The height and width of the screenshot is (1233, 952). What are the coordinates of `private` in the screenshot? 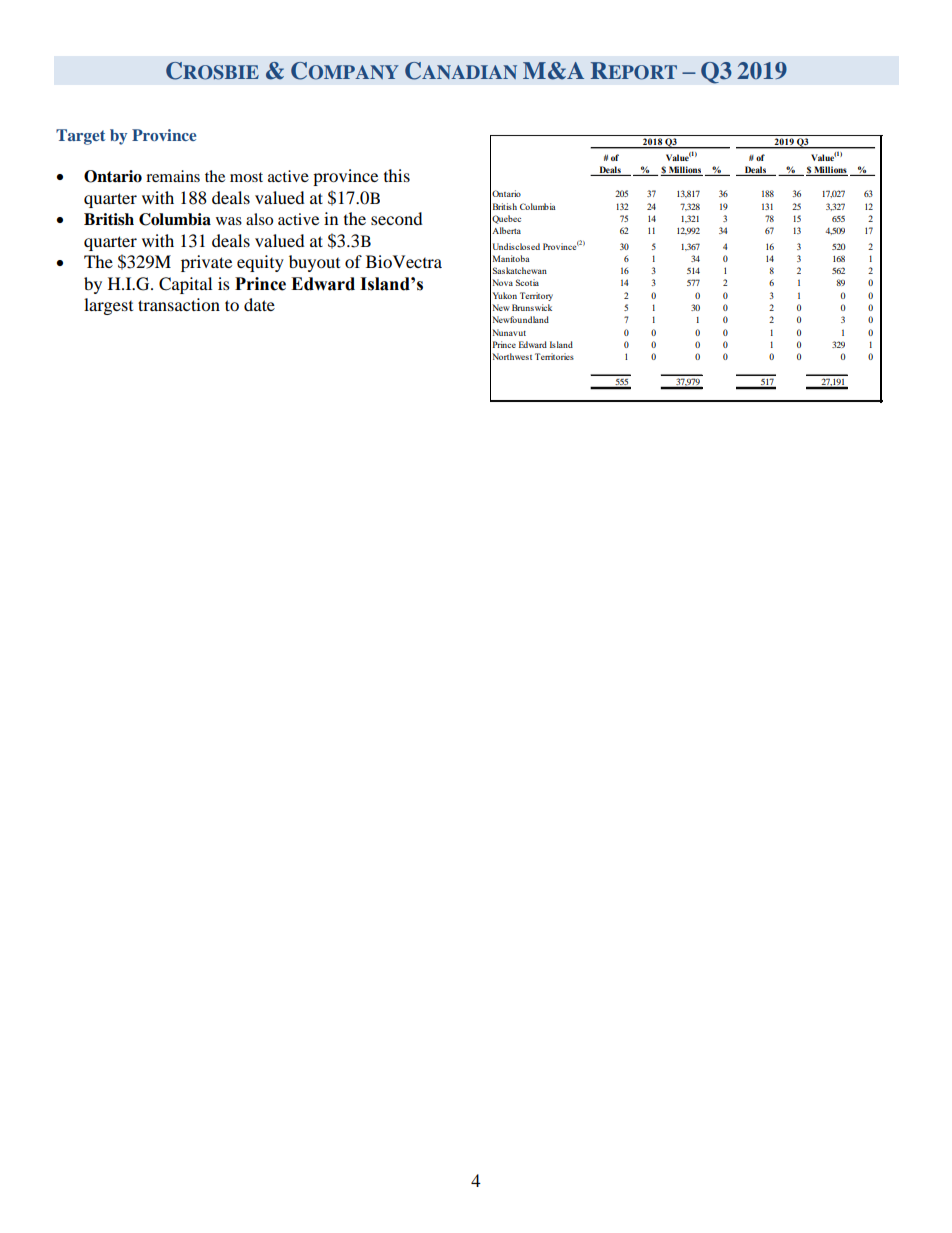 It's located at (206, 263).
